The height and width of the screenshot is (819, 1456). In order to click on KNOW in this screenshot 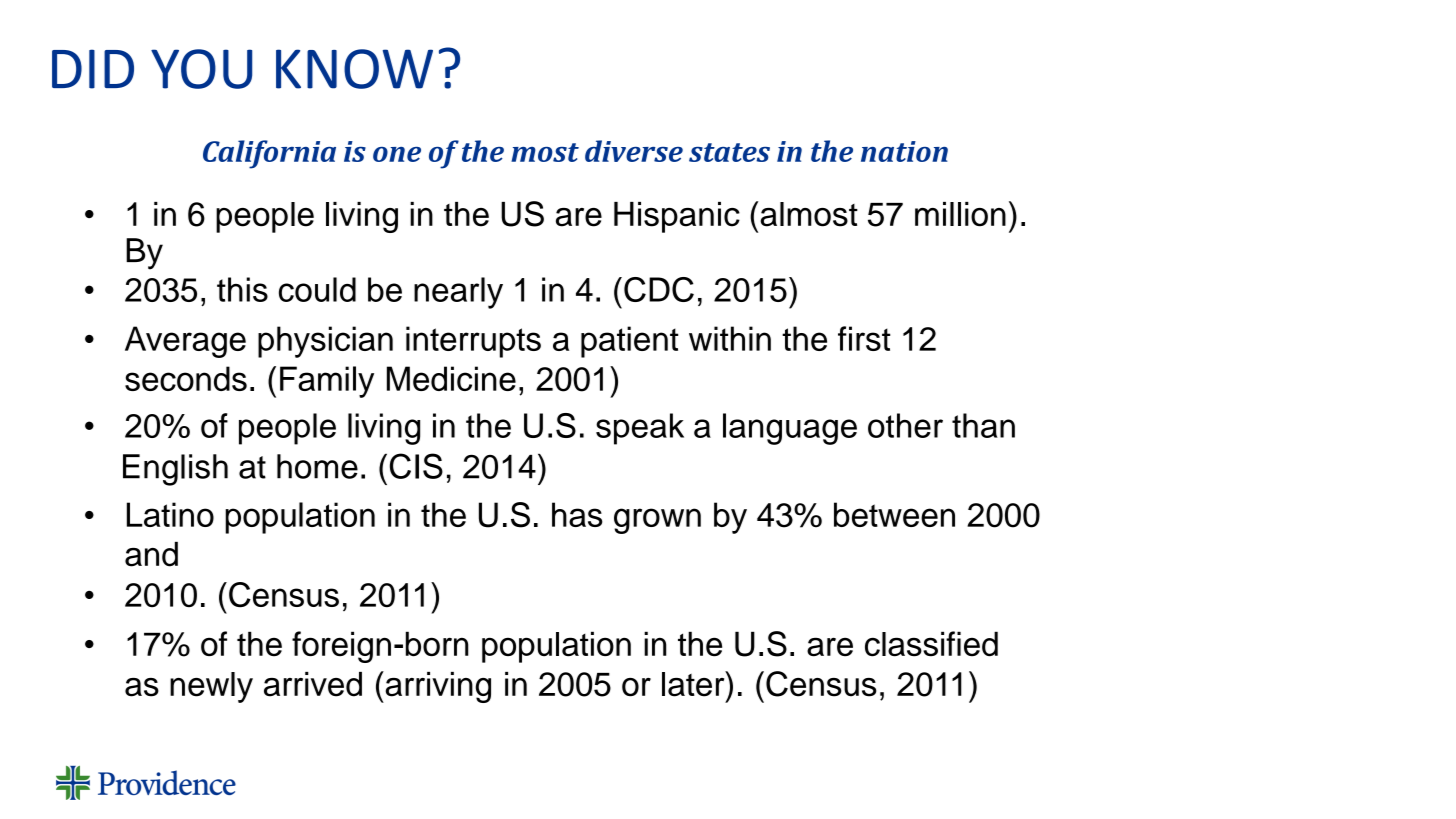, I will do `click(354, 69)`.
